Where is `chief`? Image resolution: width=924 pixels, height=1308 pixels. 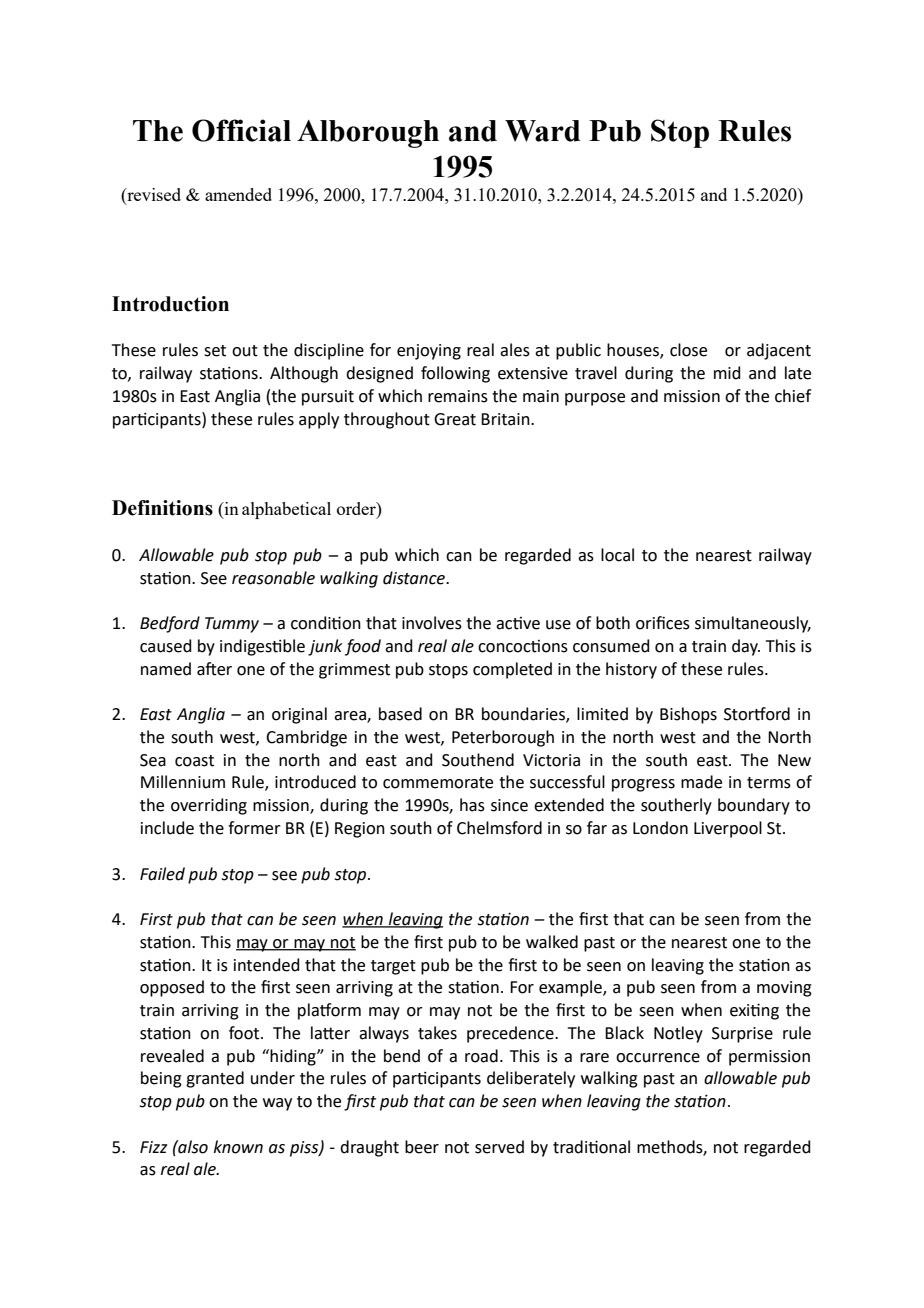
chief is located at coordinates (793, 396).
